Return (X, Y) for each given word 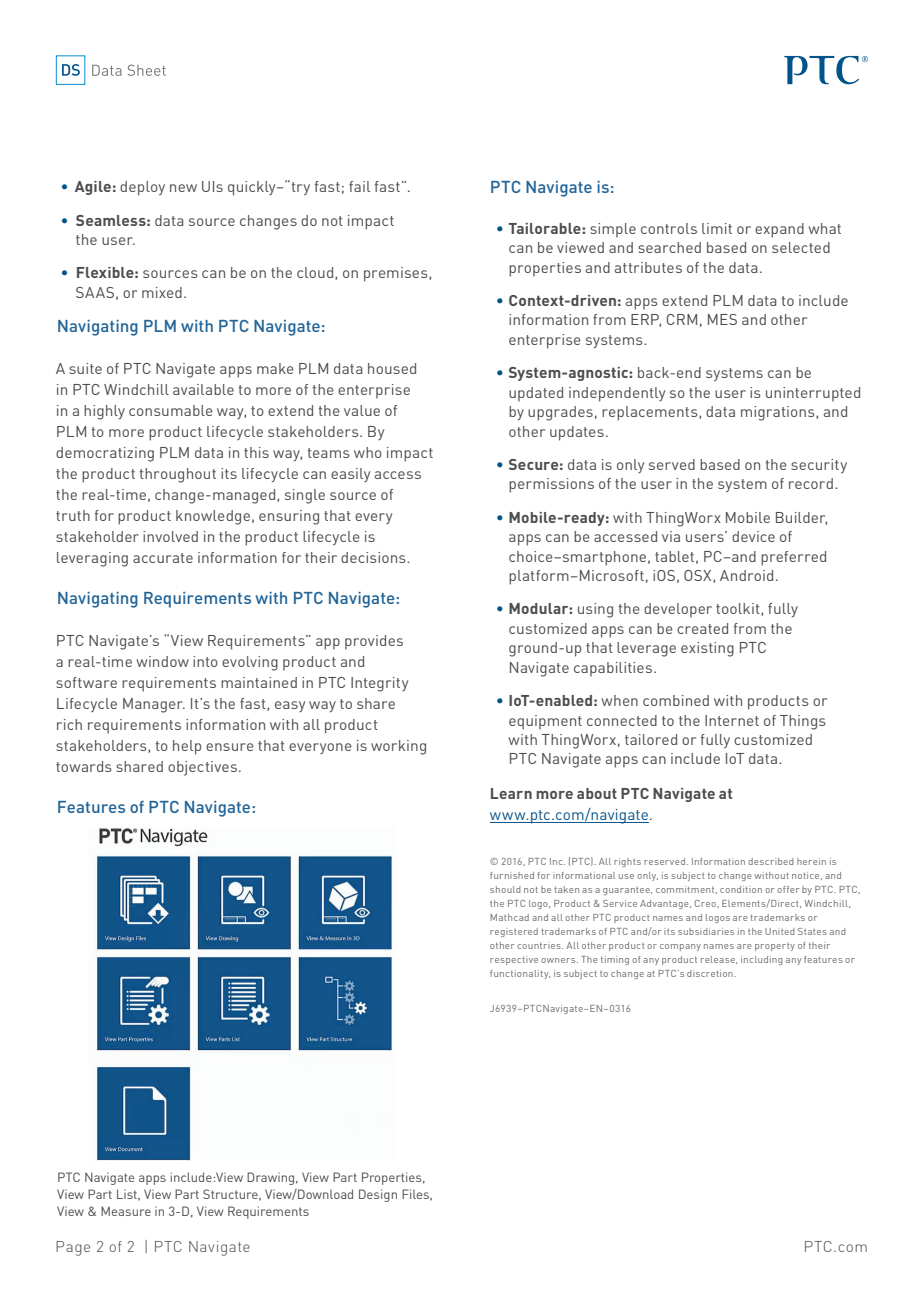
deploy (142, 188)
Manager (154, 705)
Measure (126, 1211)
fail (359, 186)
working (398, 747)
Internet (732, 720)
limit (717, 228)
